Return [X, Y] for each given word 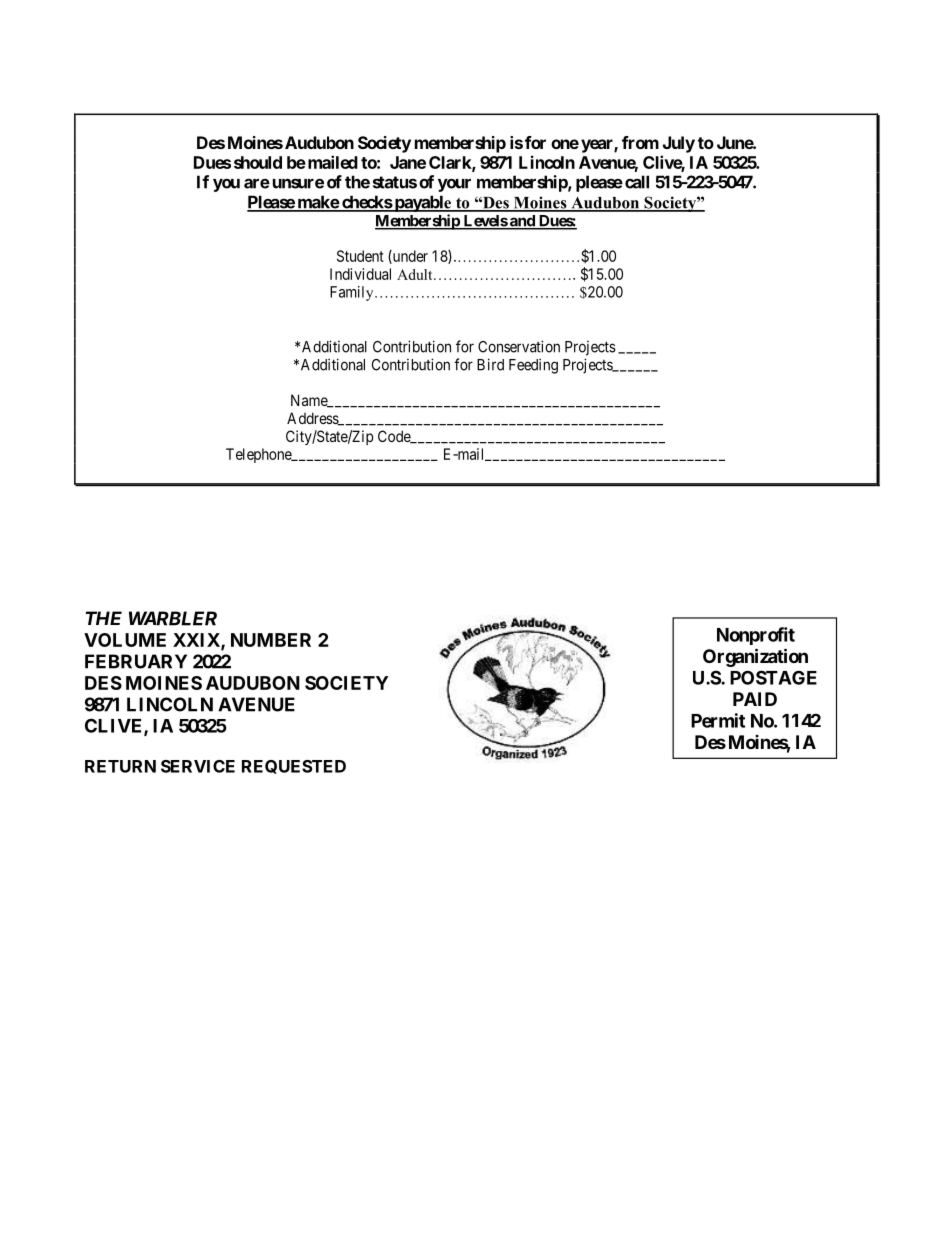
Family [353, 293]
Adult [416, 274]
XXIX [197, 641]
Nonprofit [756, 636]
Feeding [533, 366]
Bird [490, 364]
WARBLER [173, 618]
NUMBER [271, 640]
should [258, 162]
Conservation [519, 346]
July [679, 144]
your [454, 185]
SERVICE [198, 766]
